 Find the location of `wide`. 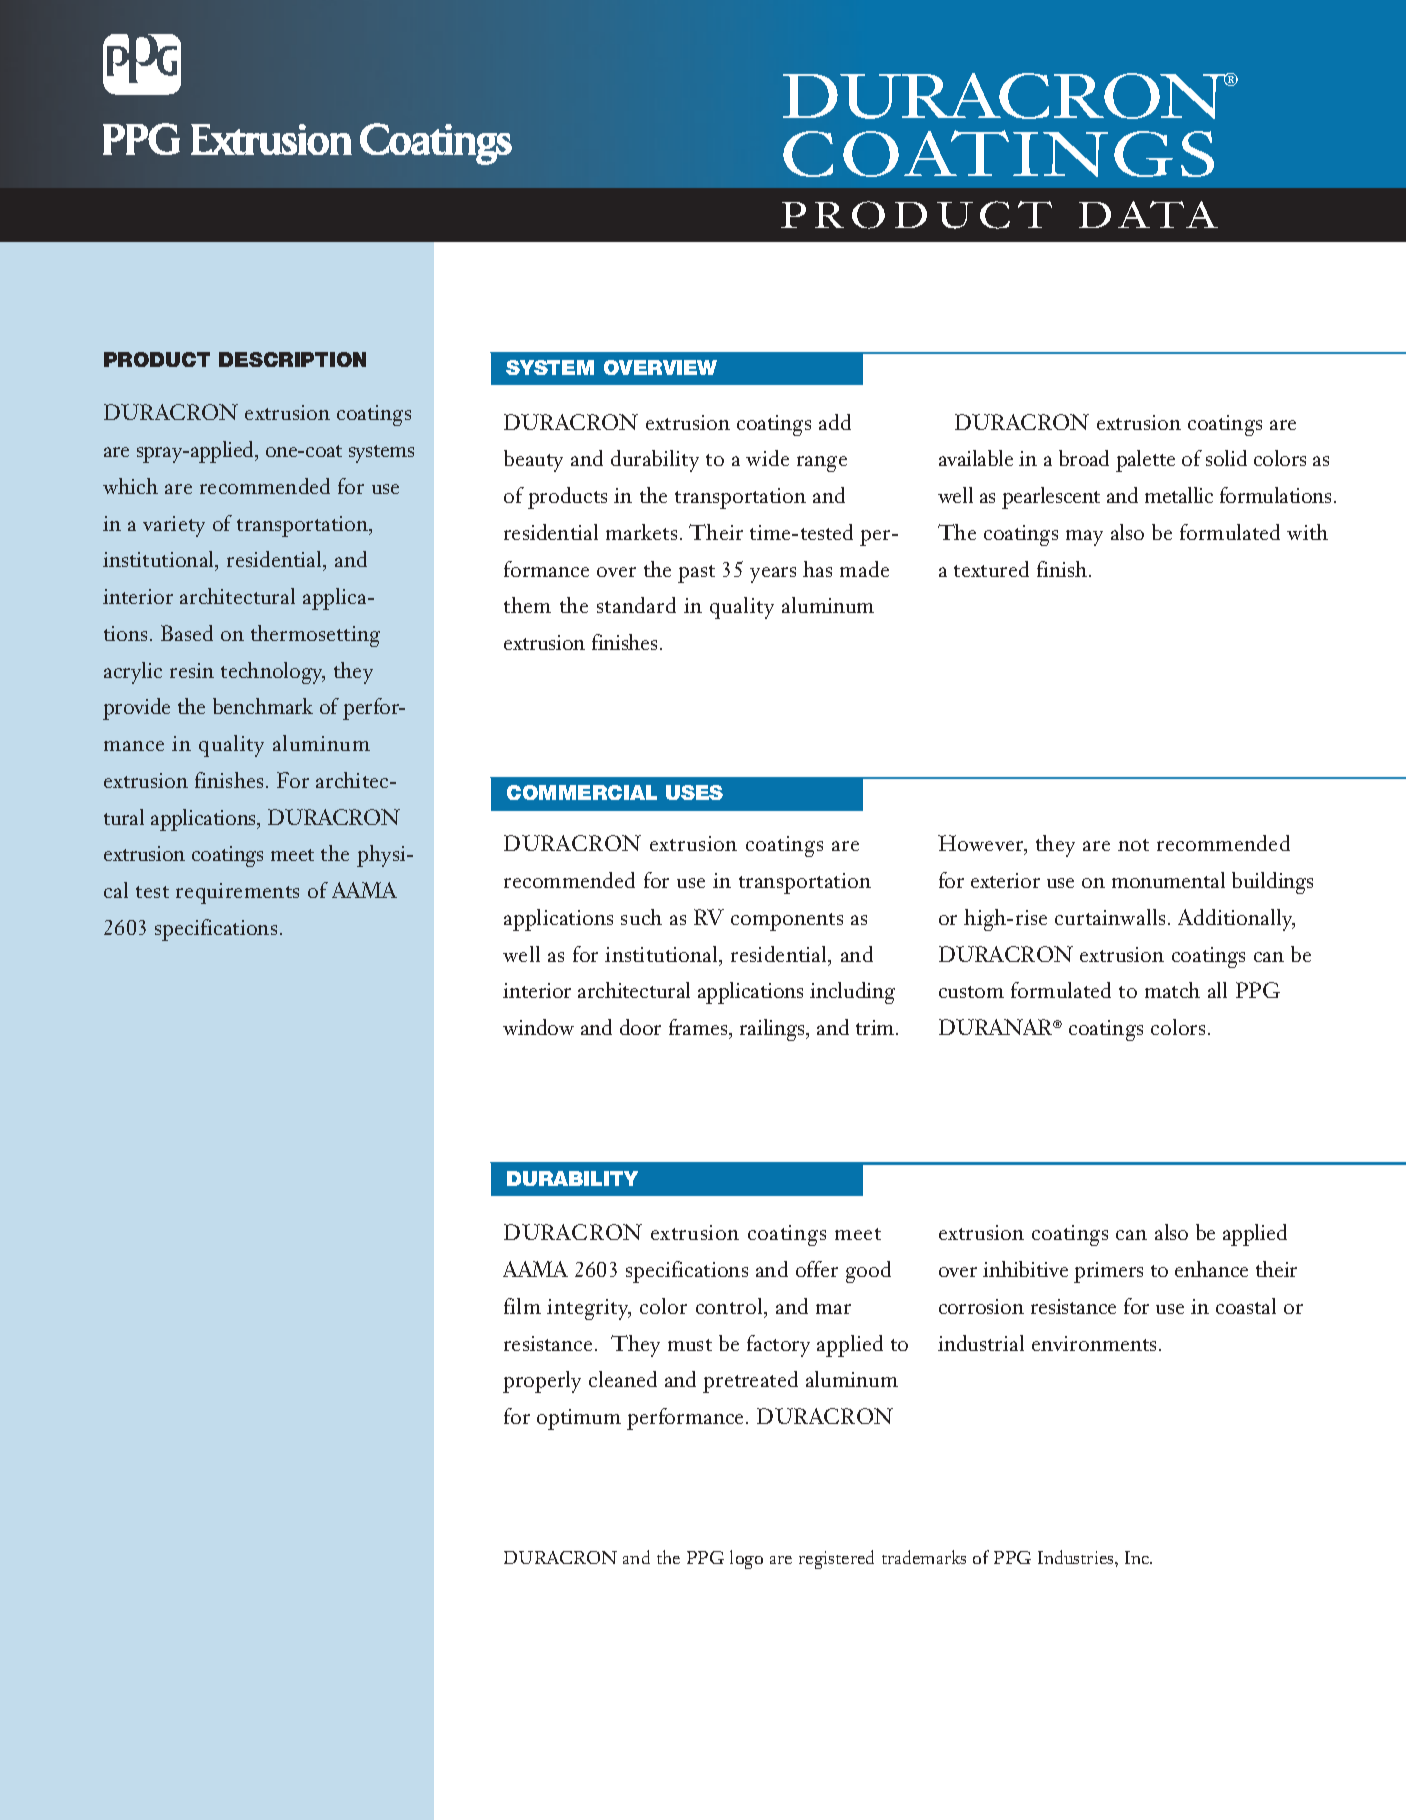

wide is located at coordinates (767, 458).
